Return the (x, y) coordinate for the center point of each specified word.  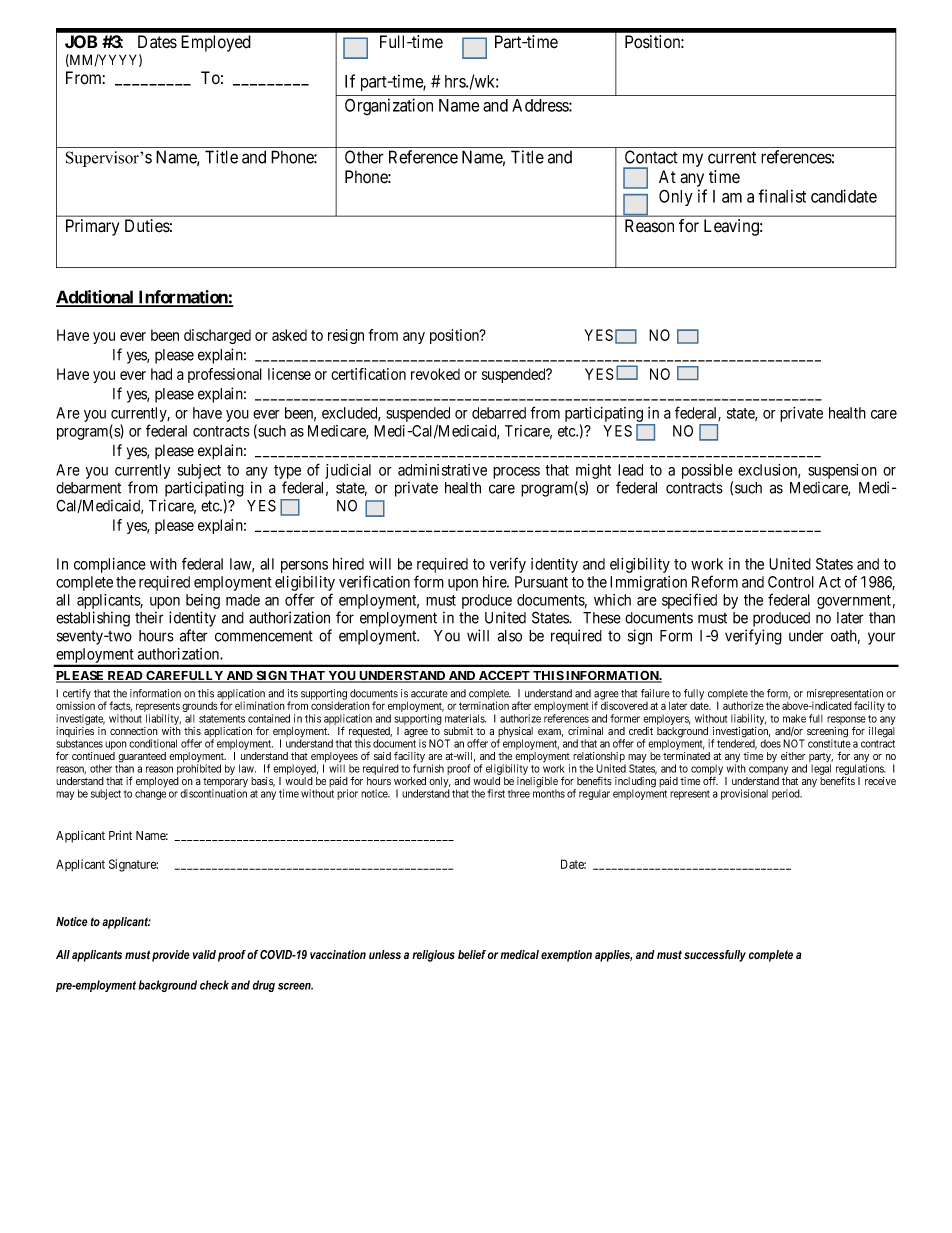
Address (541, 105)
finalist (782, 196)
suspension (842, 471)
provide (171, 956)
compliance (110, 565)
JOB (81, 42)
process (516, 473)
